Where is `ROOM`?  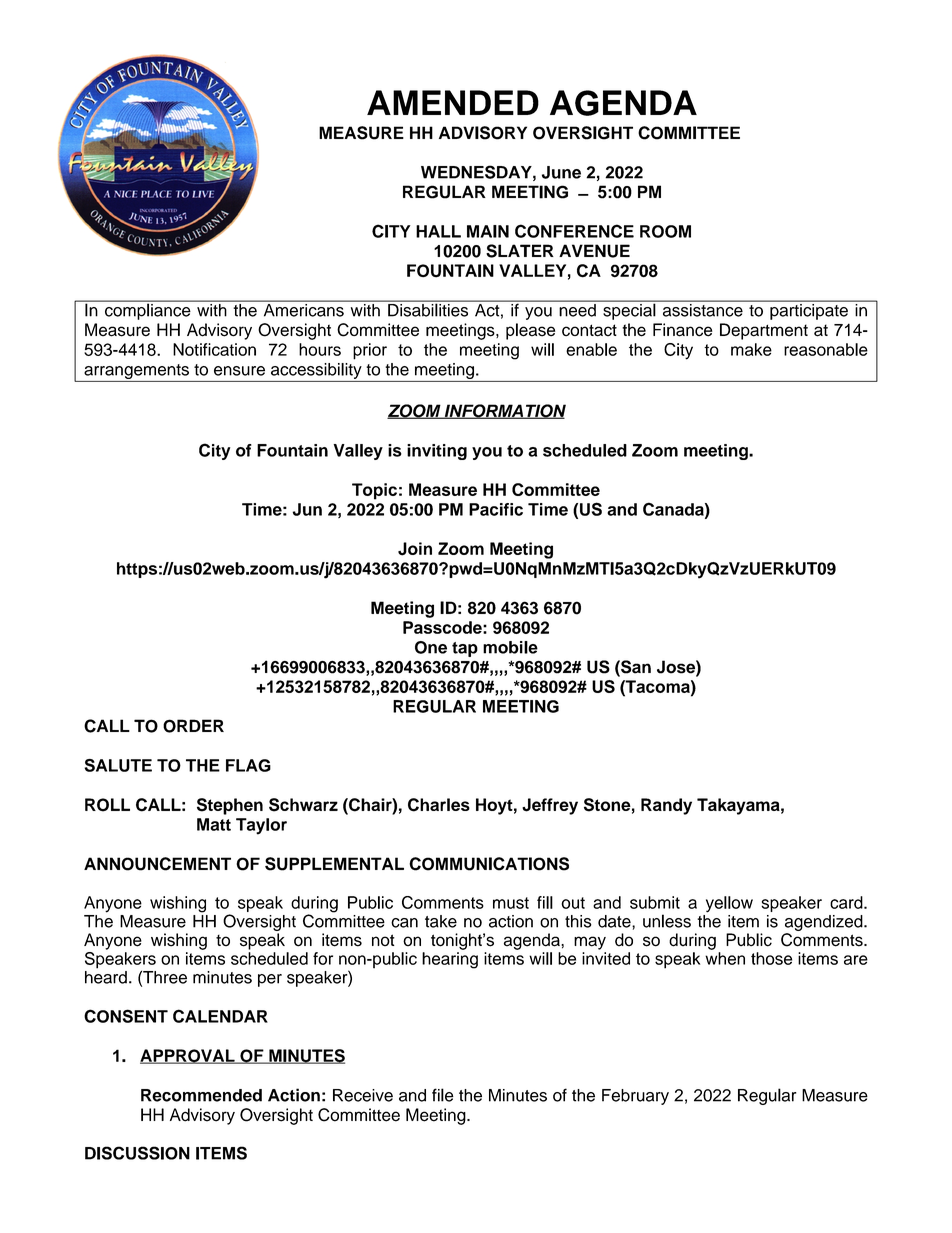
ROOM is located at coordinates (665, 231).
